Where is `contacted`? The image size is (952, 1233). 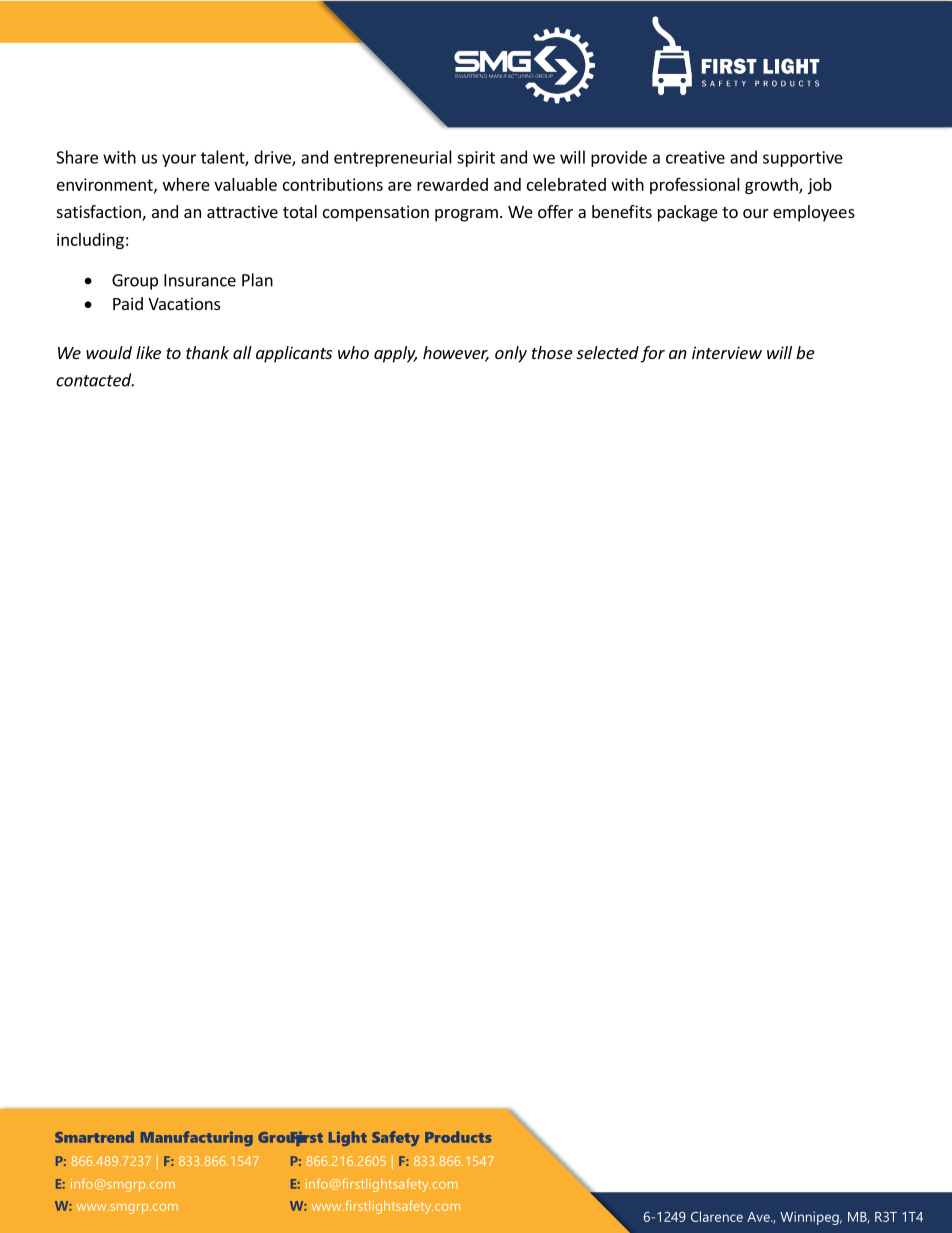
contacted is located at coordinates (95, 380).
